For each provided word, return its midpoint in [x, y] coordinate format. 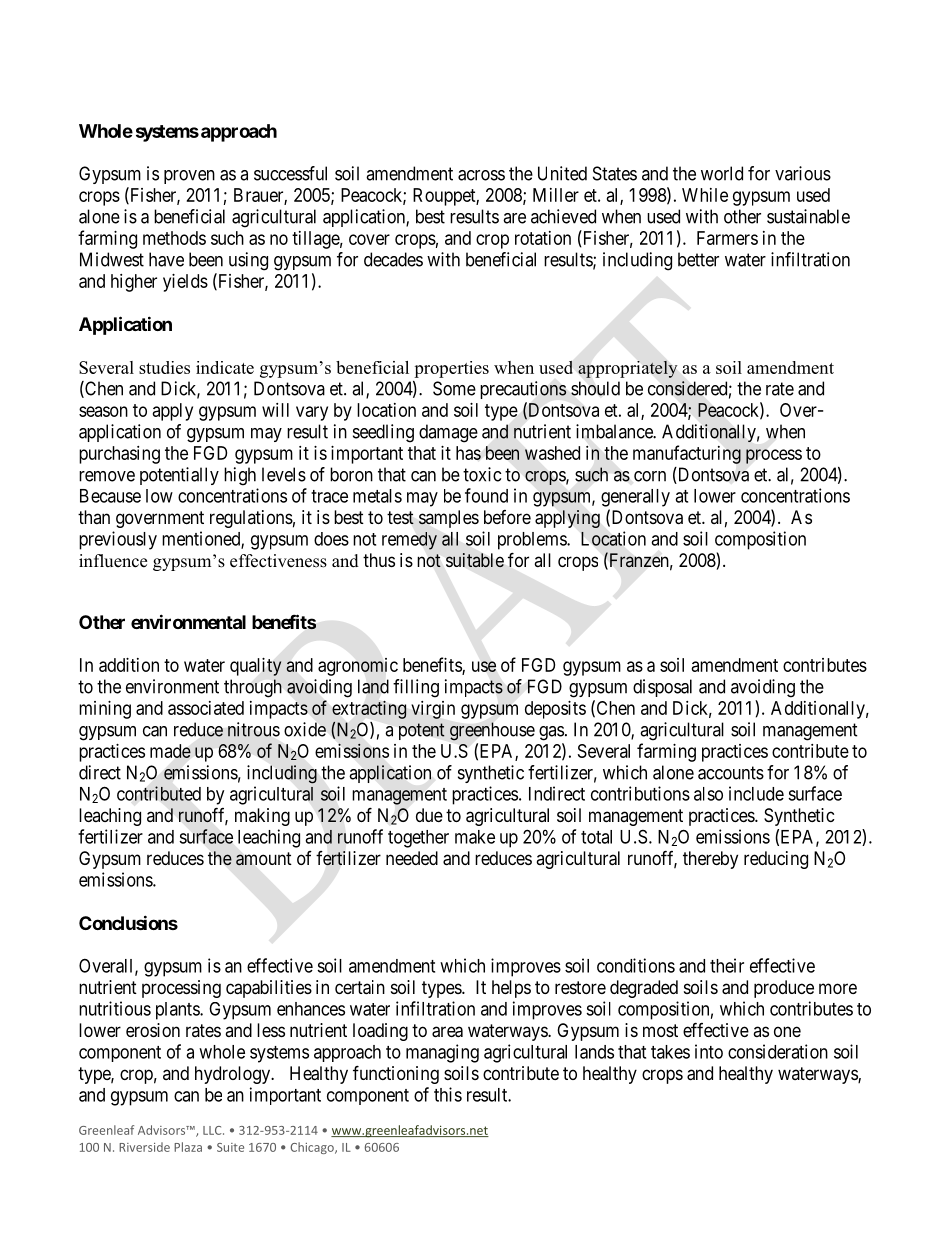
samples [449, 519]
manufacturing [687, 454]
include [756, 793]
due [429, 815]
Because [110, 496]
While [705, 195]
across [481, 175]
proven [189, 177]
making [262, 817]
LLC [213, 1130]
